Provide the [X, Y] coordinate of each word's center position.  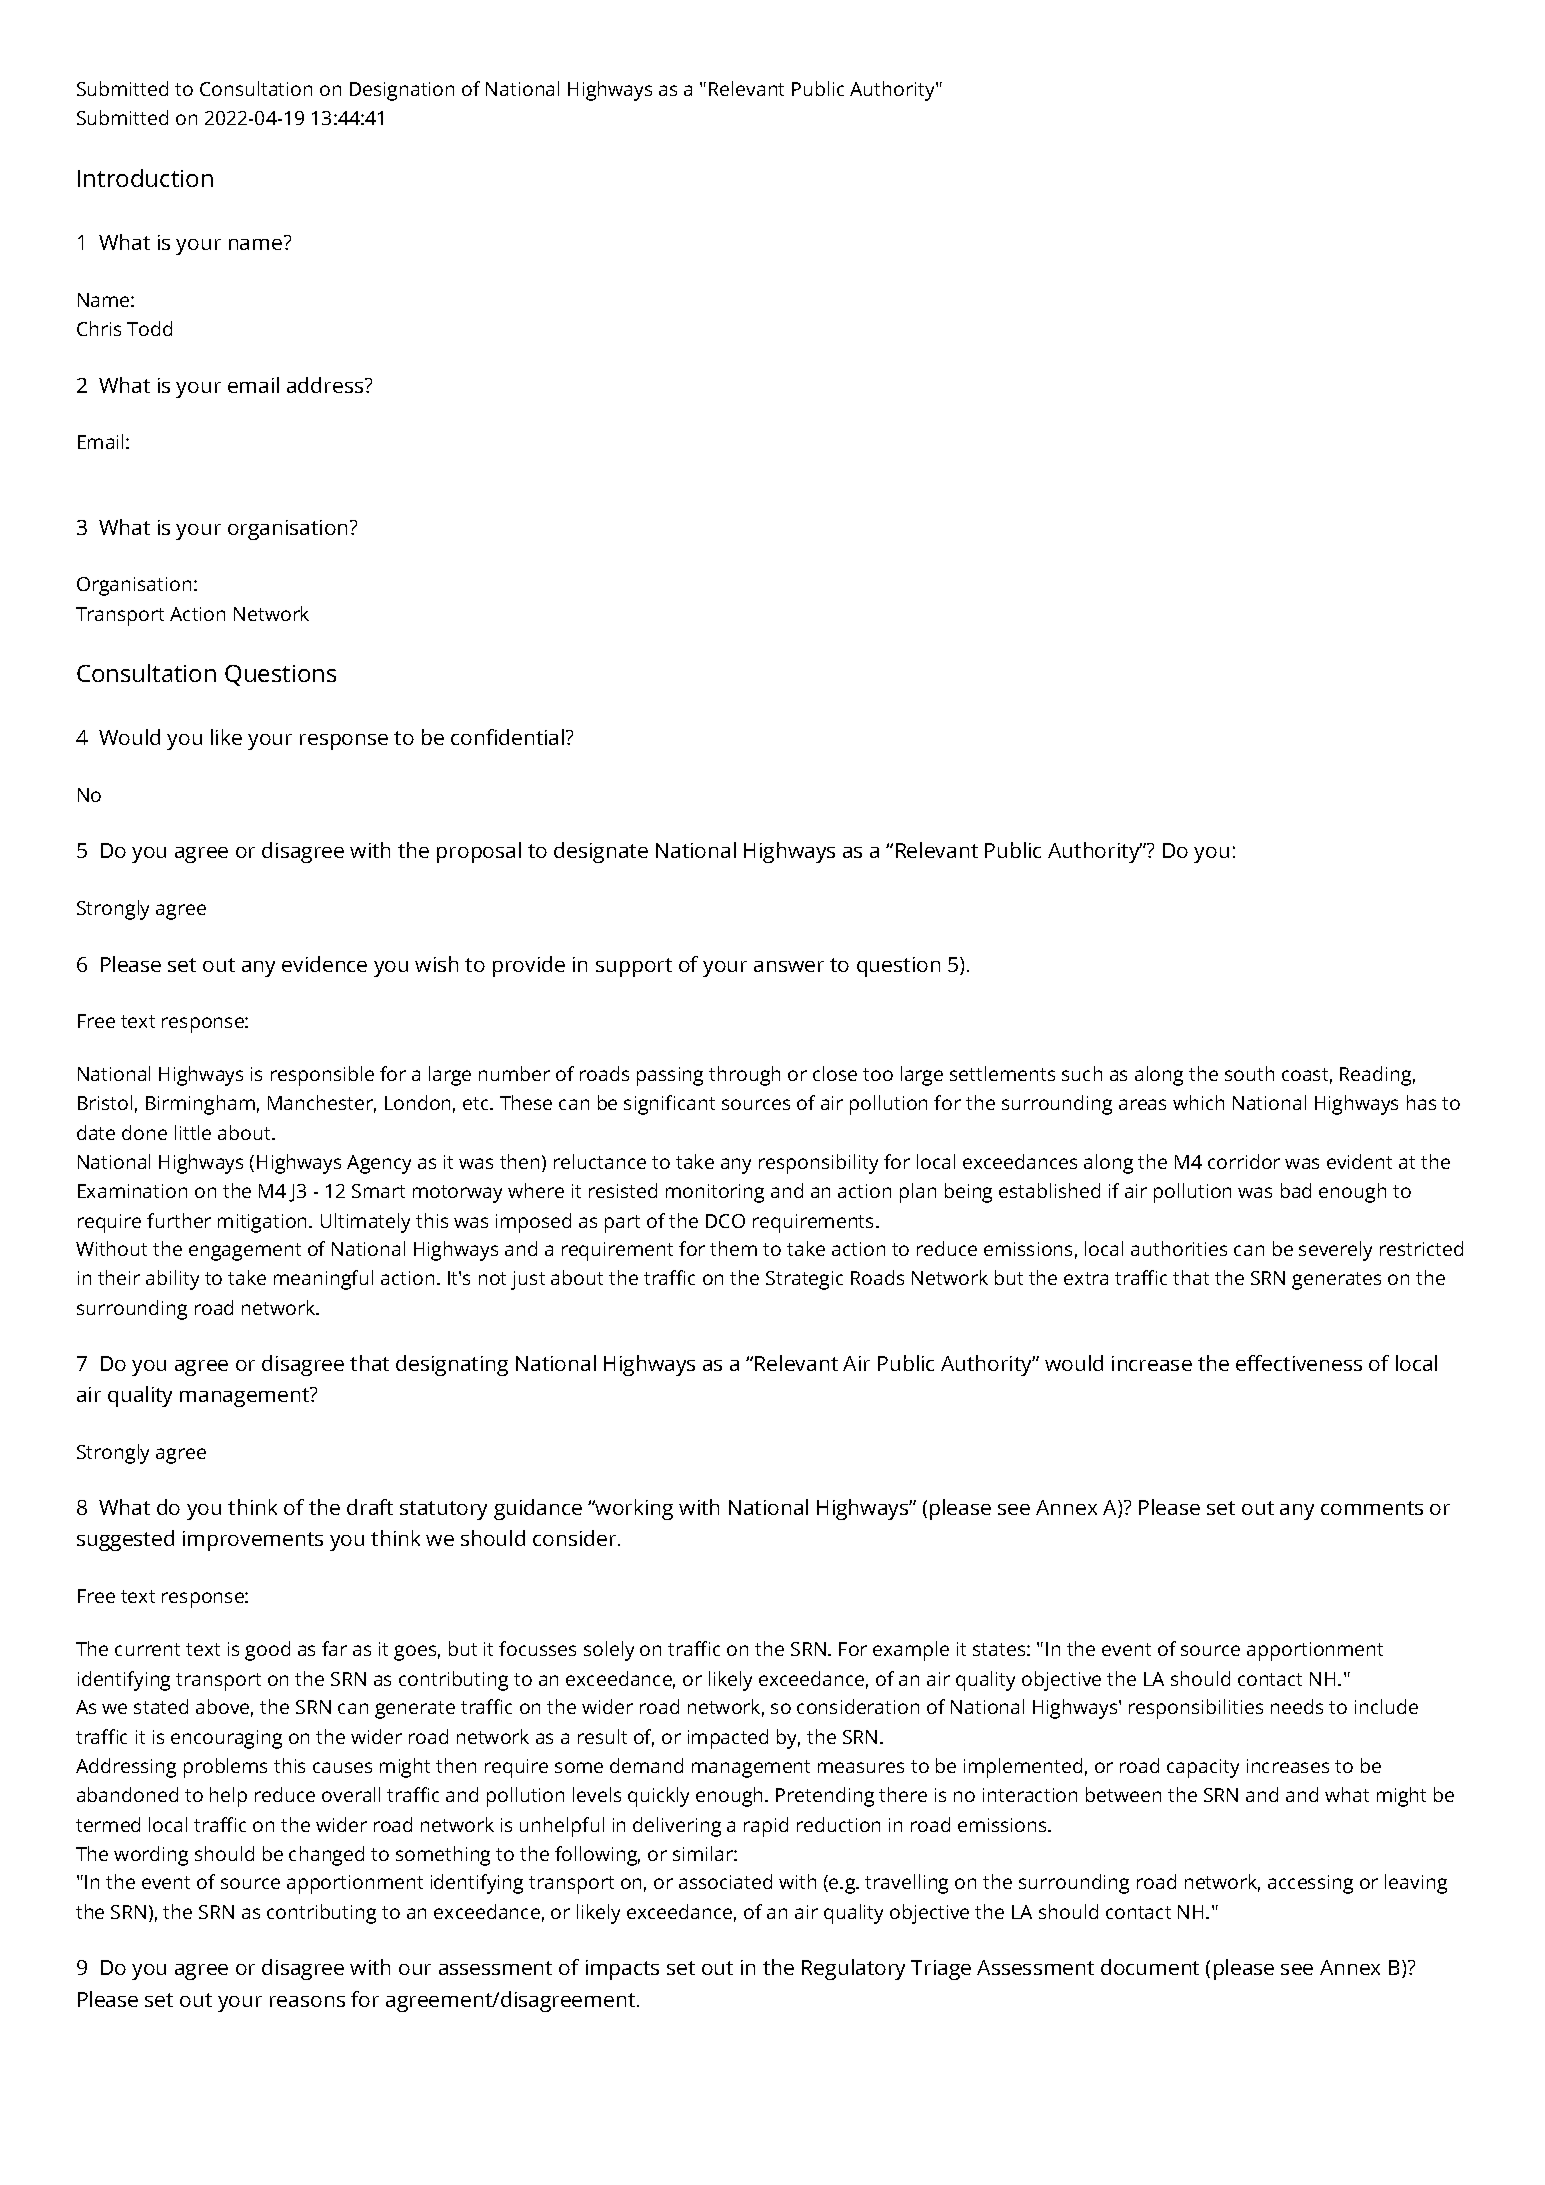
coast [1305, 1074]
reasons [307, 2001]
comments [1372, 1508]
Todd [149, 328]
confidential [507, 737]
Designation [402, 91]
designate [601, 852]
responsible [322, 1076]
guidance [538, 1509]
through [744, 1076]
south [1249, 1073]
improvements [253, 1541]
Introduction [145, 178]
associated [725, 1881]
